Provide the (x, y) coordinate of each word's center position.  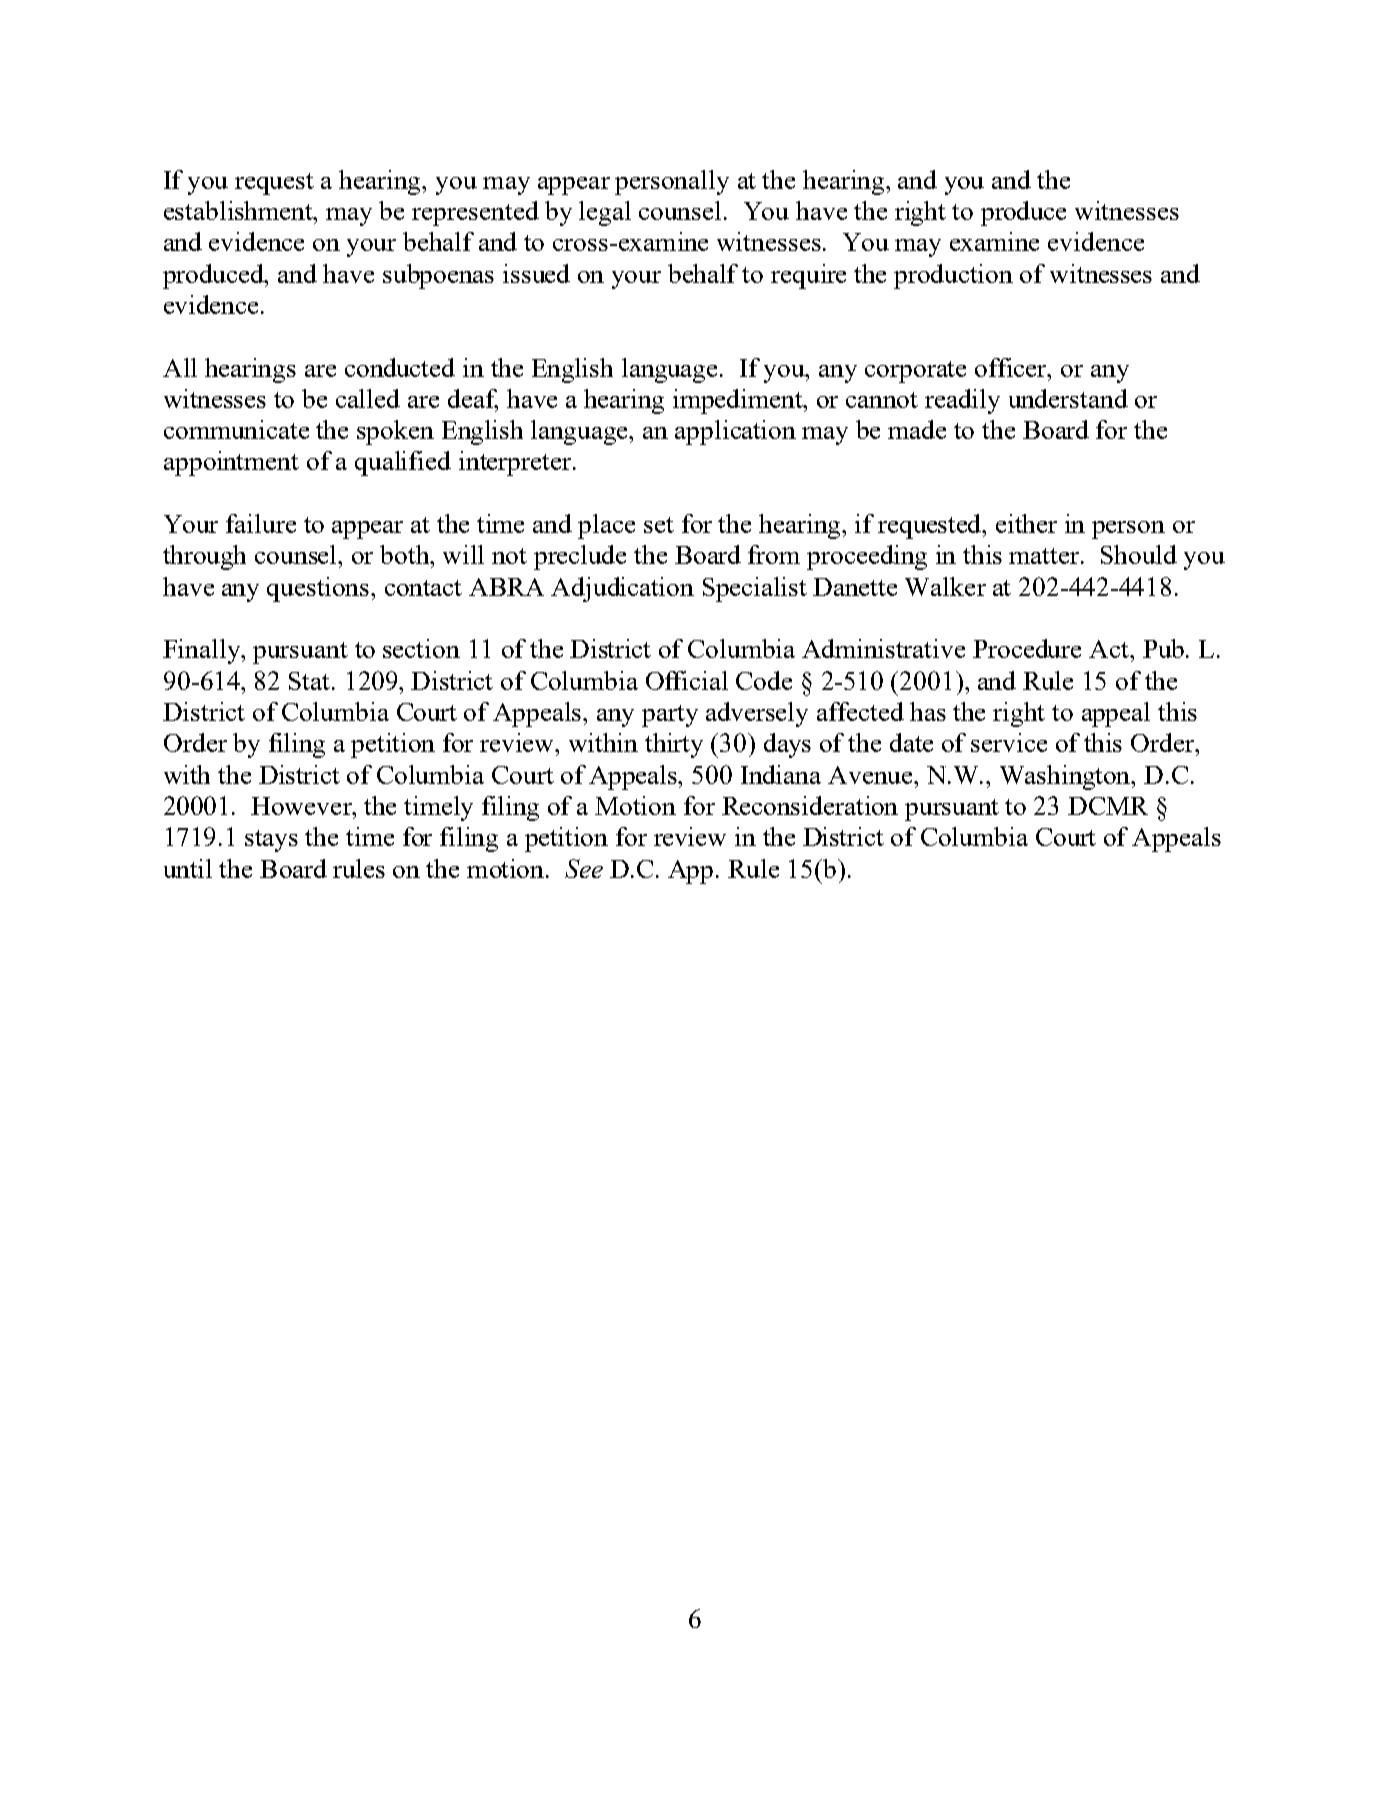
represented (475, 213)
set (659, 525)
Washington (1066, 777)
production (953, 276)
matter (1045, 556)
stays (271, 841)
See (584, 868)
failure (261, 523)
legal (605, 213)
